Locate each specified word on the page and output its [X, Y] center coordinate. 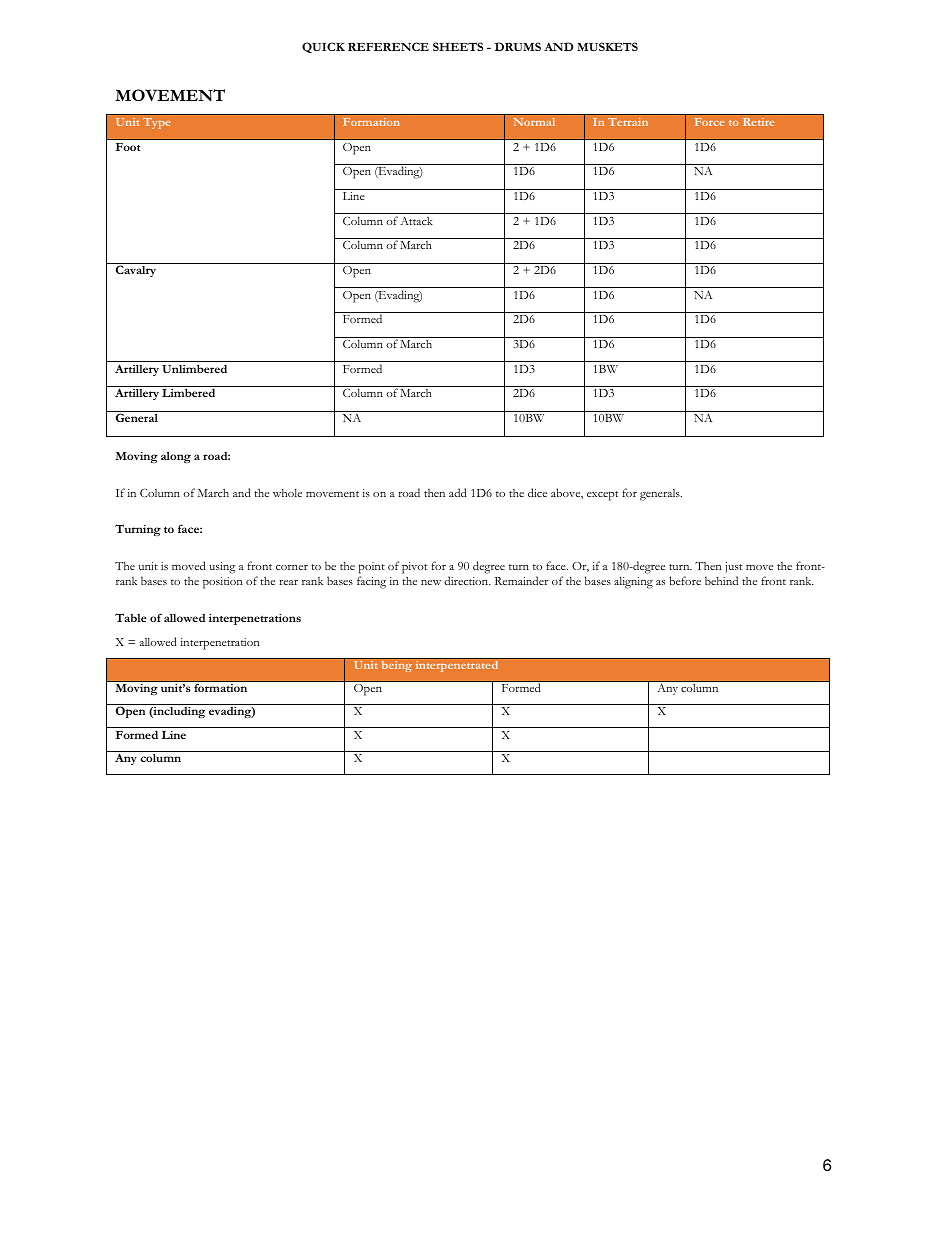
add [458, 492]
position [223, 583]
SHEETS [458, 46]
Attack [417, 220]
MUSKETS [607, 46]
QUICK [323, 47]
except [603, 496]
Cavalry [136, 271]
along [176, 457]
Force [710, 122]
